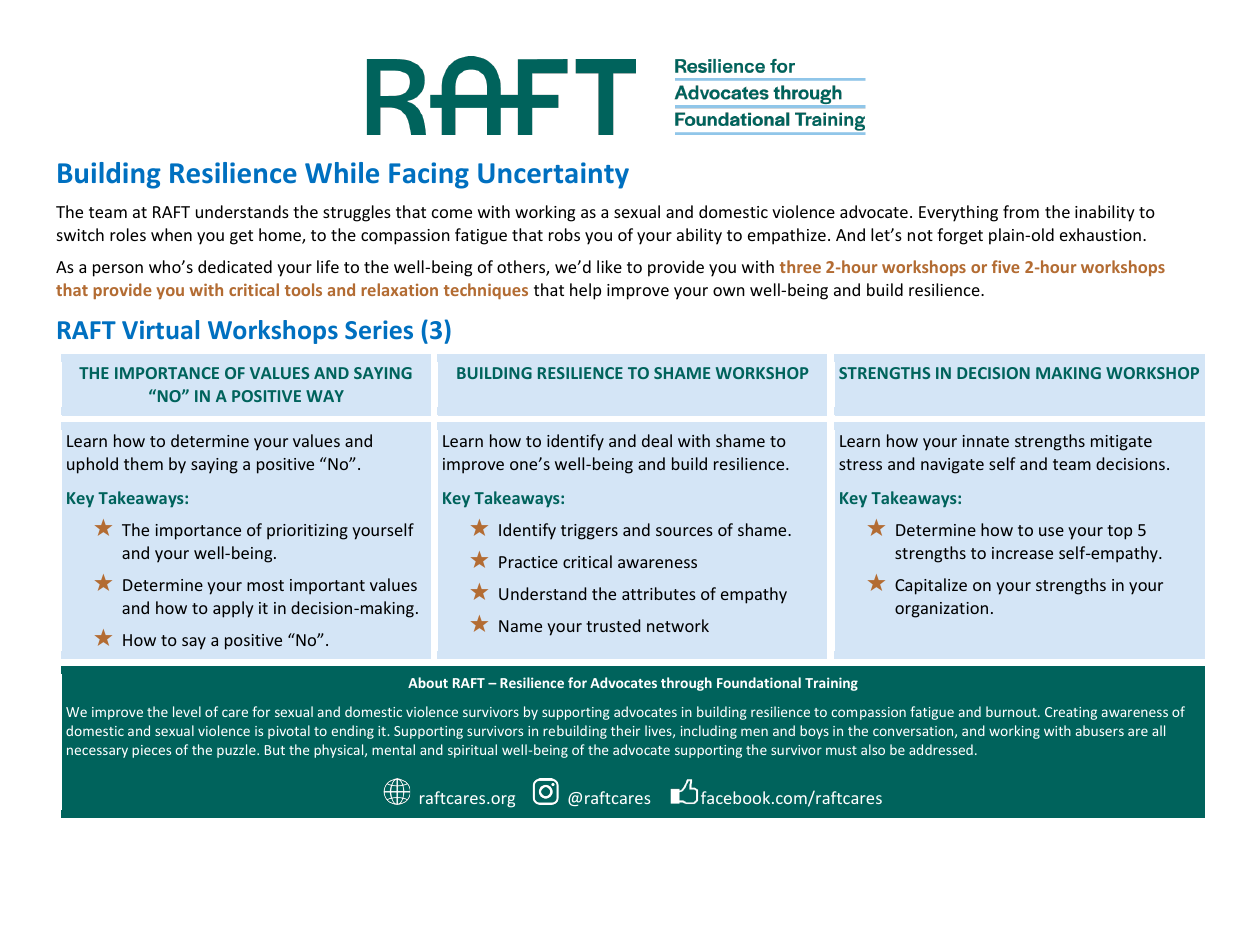  What do you see at coordinates (303, 289) in the screenshot?
I see `tools` at bounding box center [303, 289].
